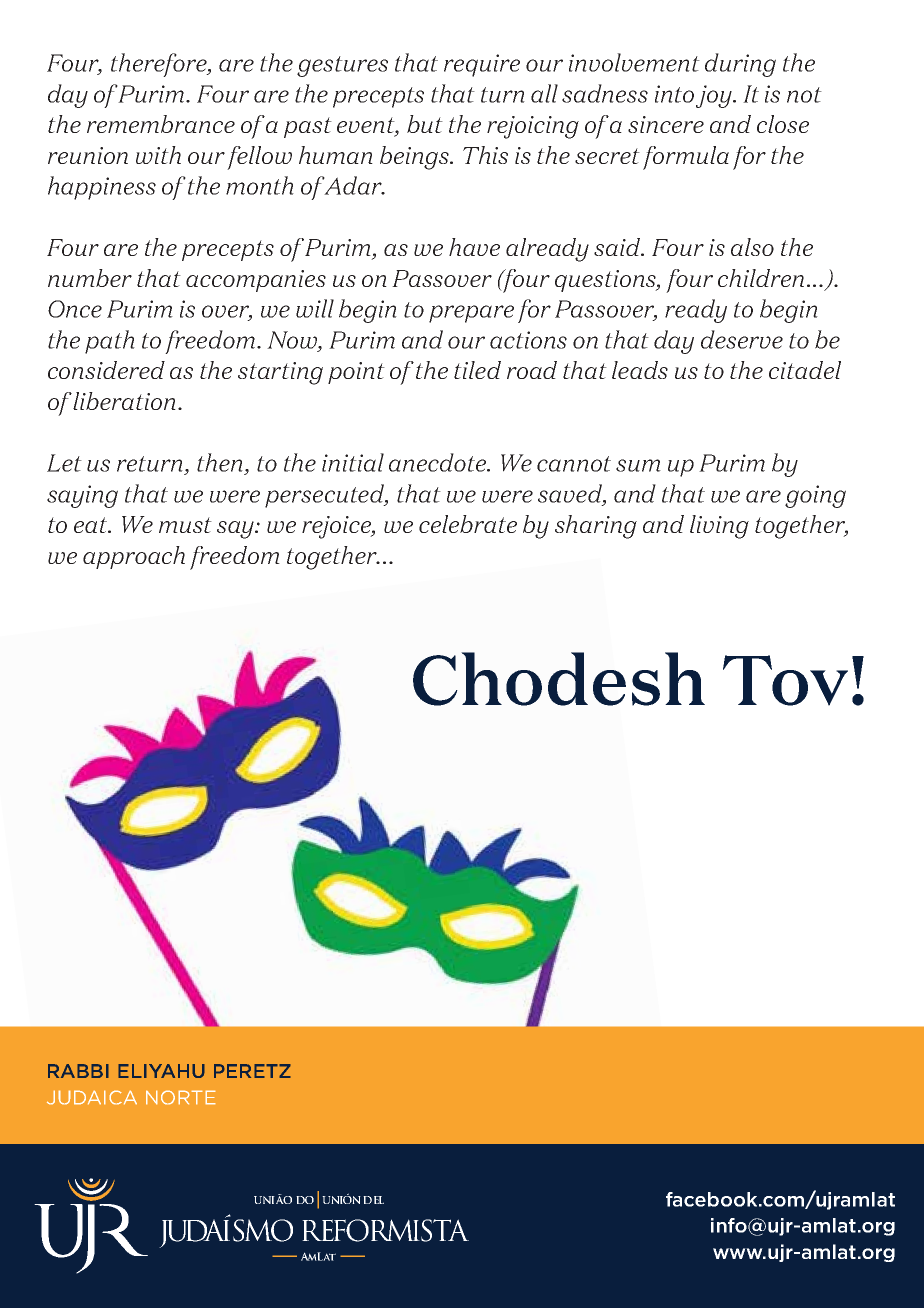 This screenshot has height=1308, width=924. Describe the element at coordinates (134, 557) in the screenshot. I see `approach` at that location.
